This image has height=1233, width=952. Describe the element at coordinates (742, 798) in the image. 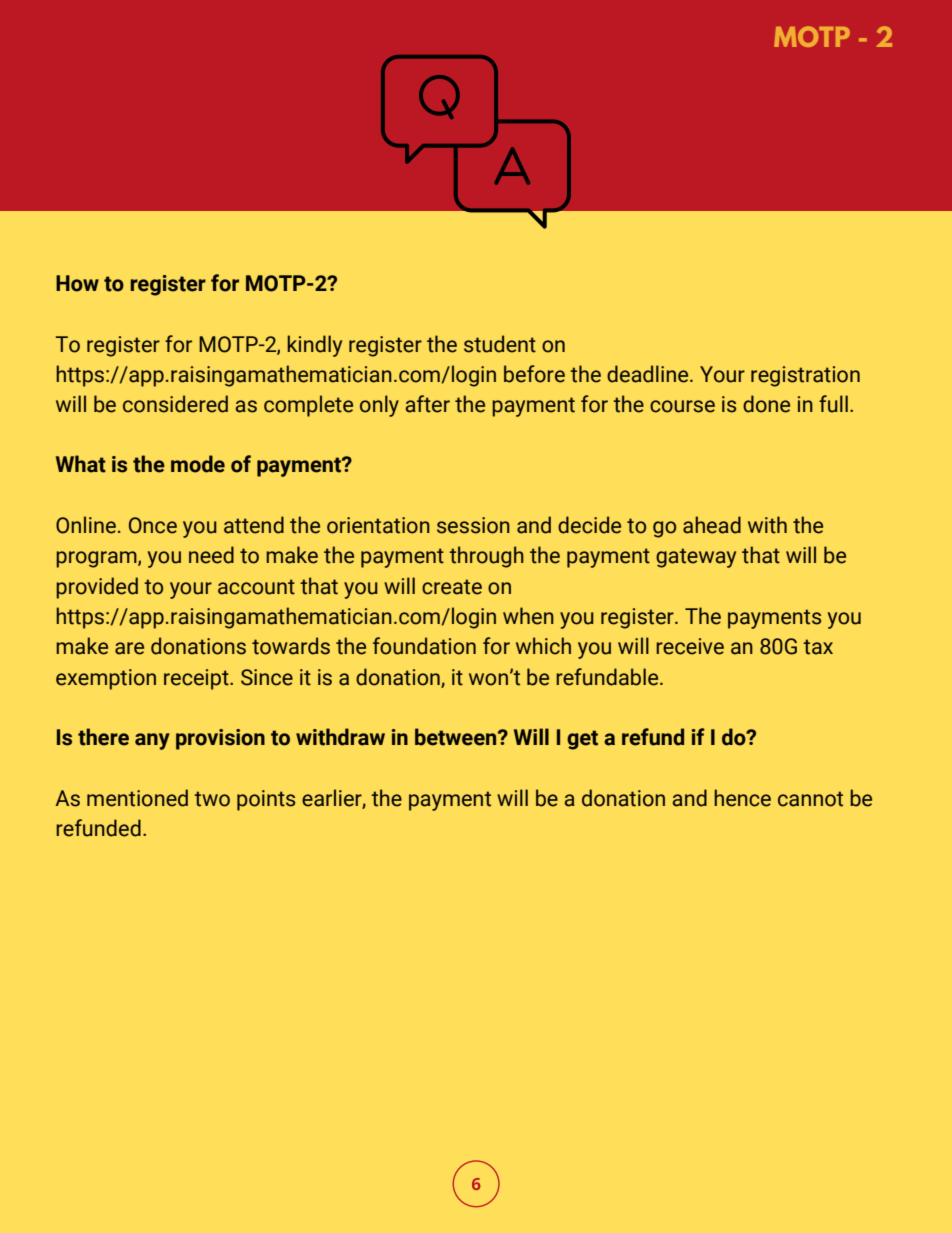

I see `hence` at that location.
